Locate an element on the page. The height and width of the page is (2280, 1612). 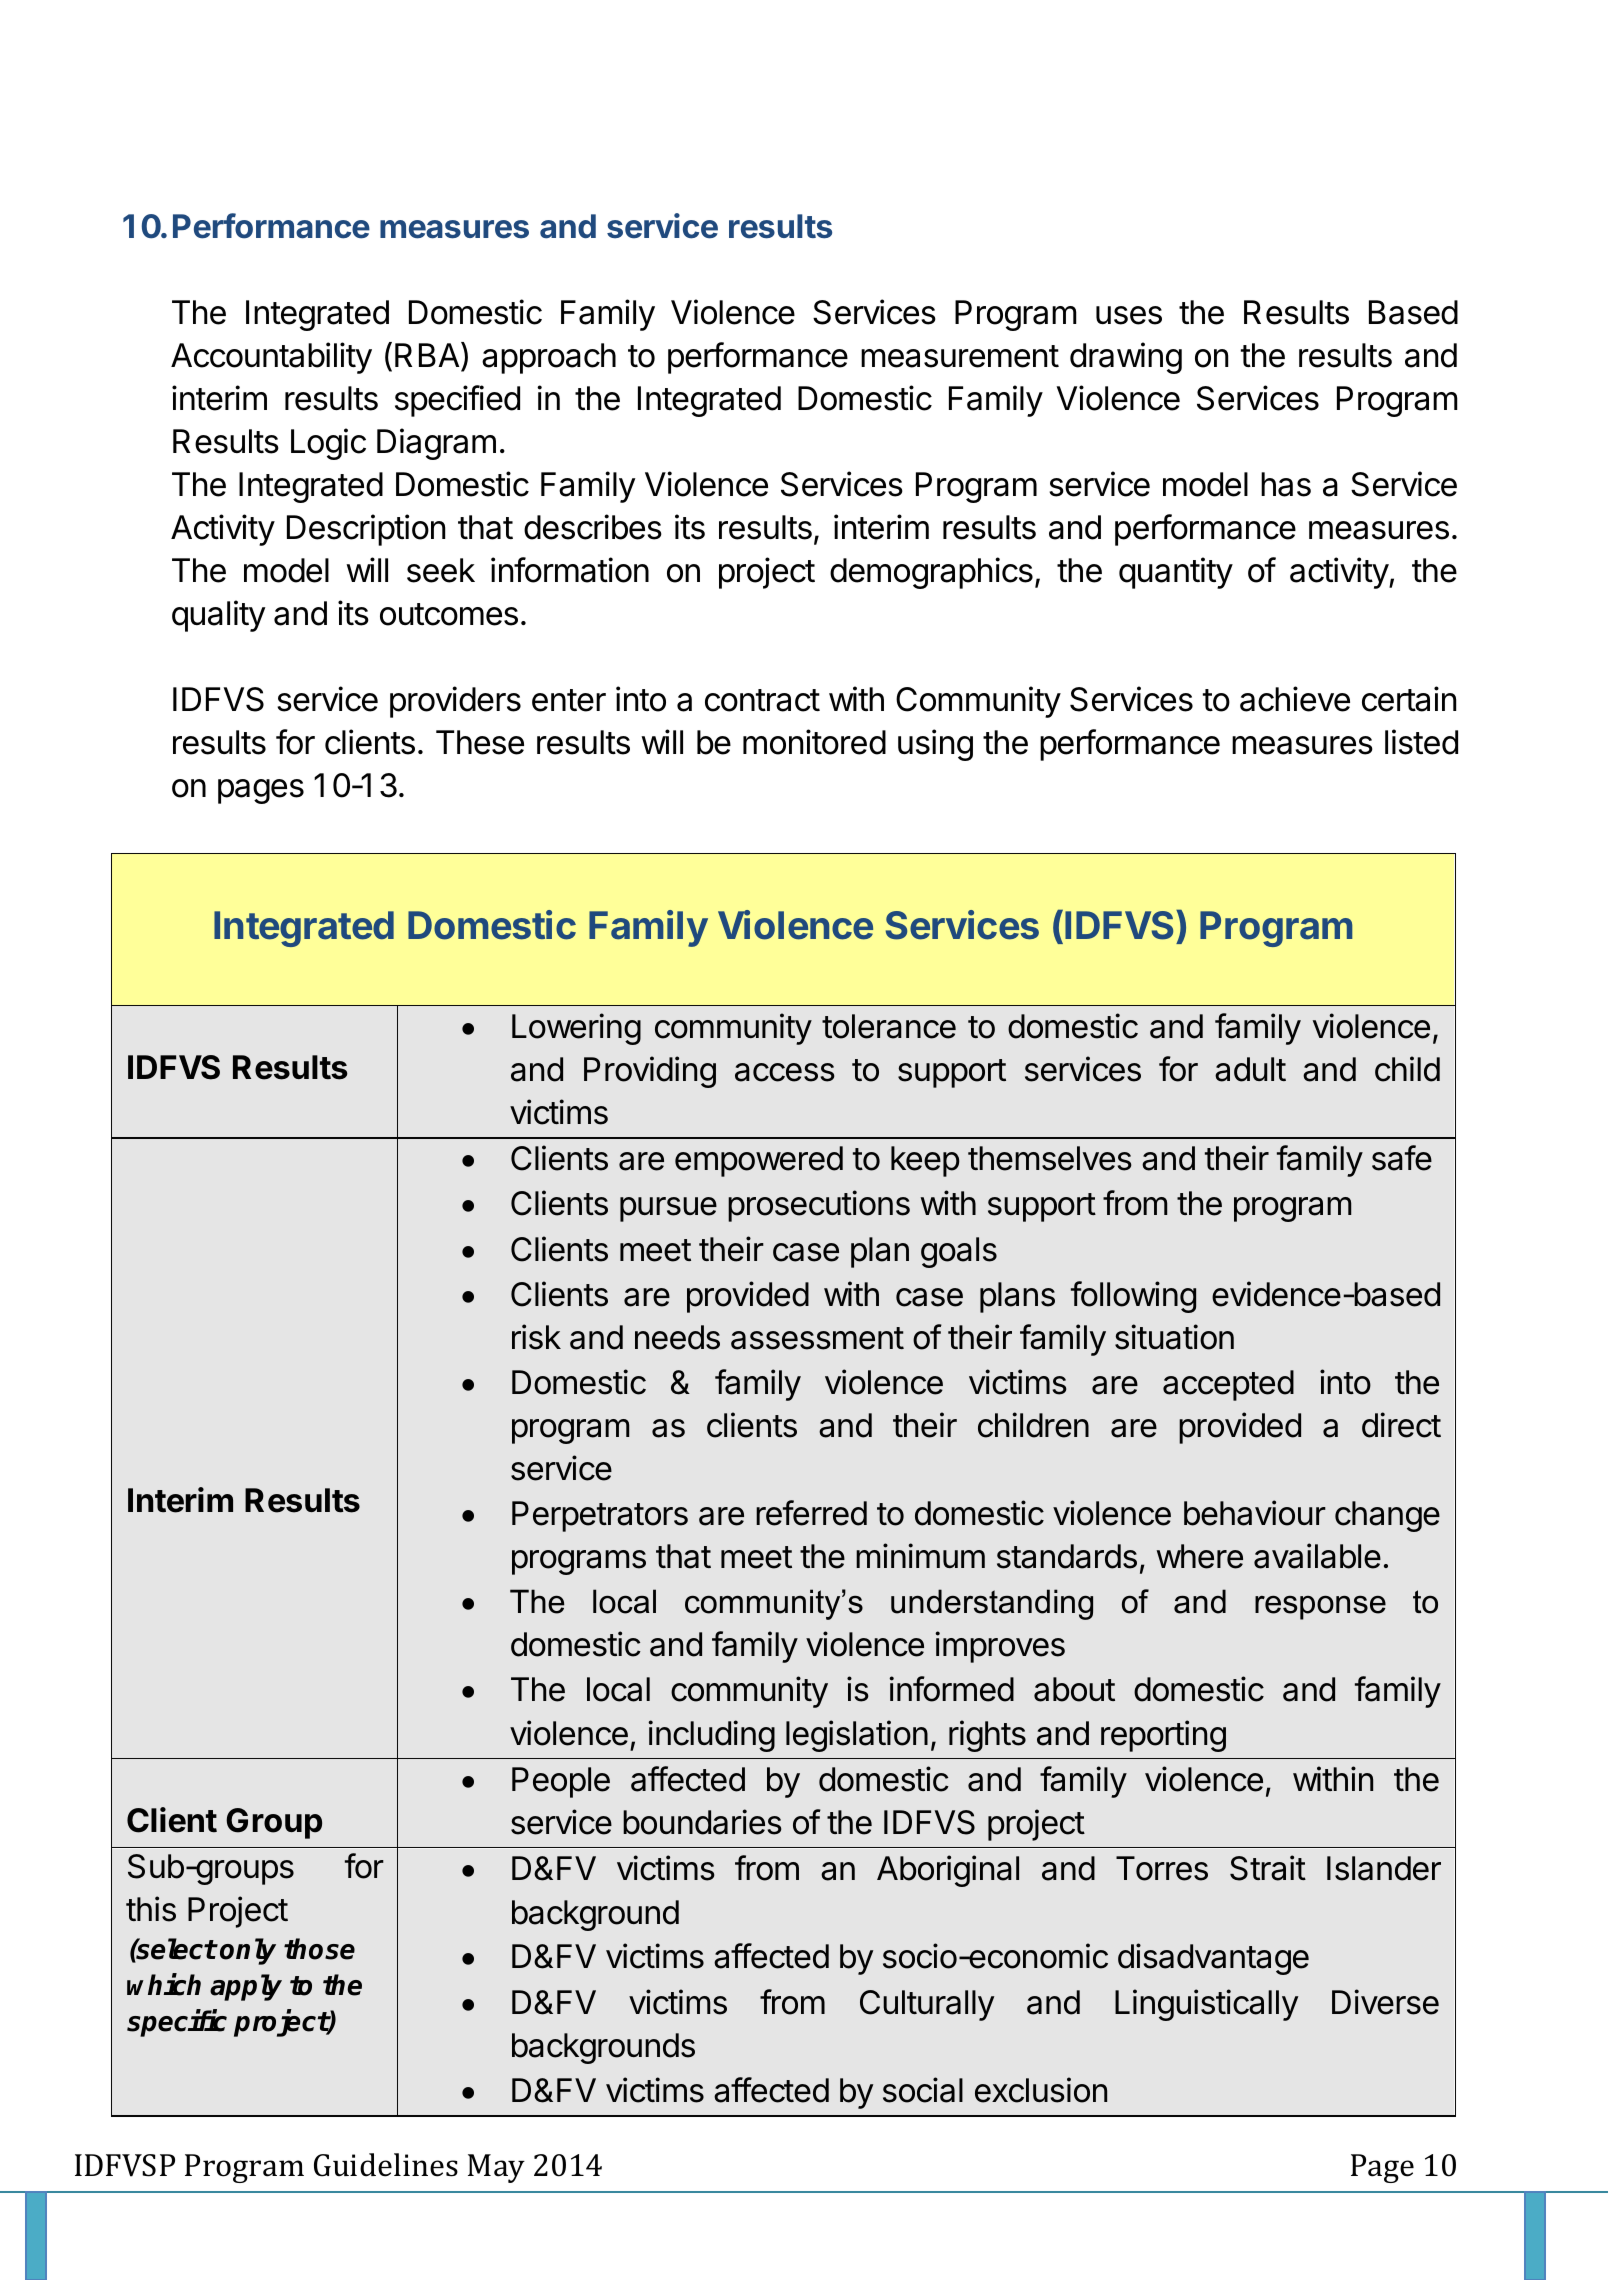
Accountability is located at coordinates (271, 358).
